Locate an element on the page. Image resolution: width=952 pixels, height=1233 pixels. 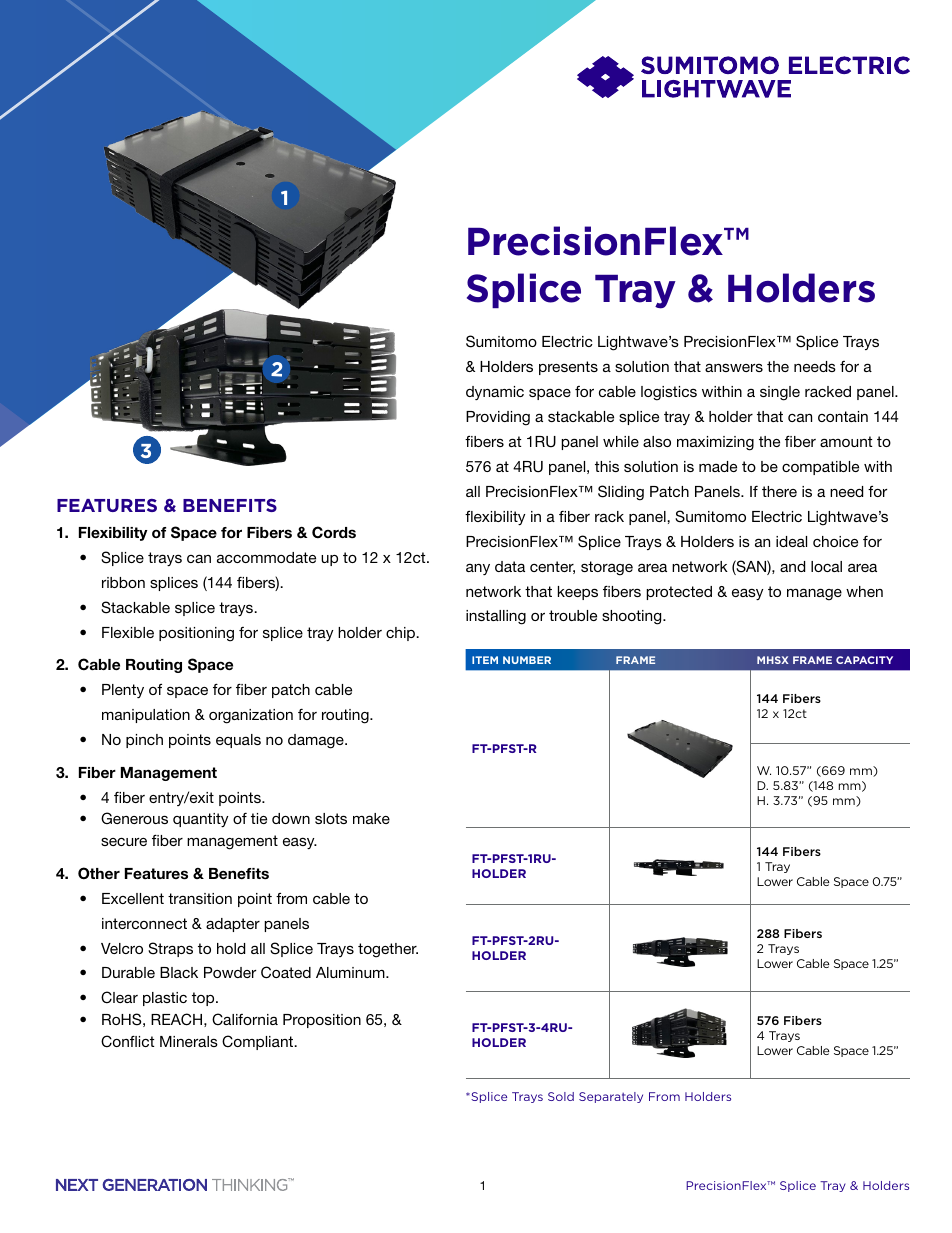
dynamic is located at coordinates (495, 393).
